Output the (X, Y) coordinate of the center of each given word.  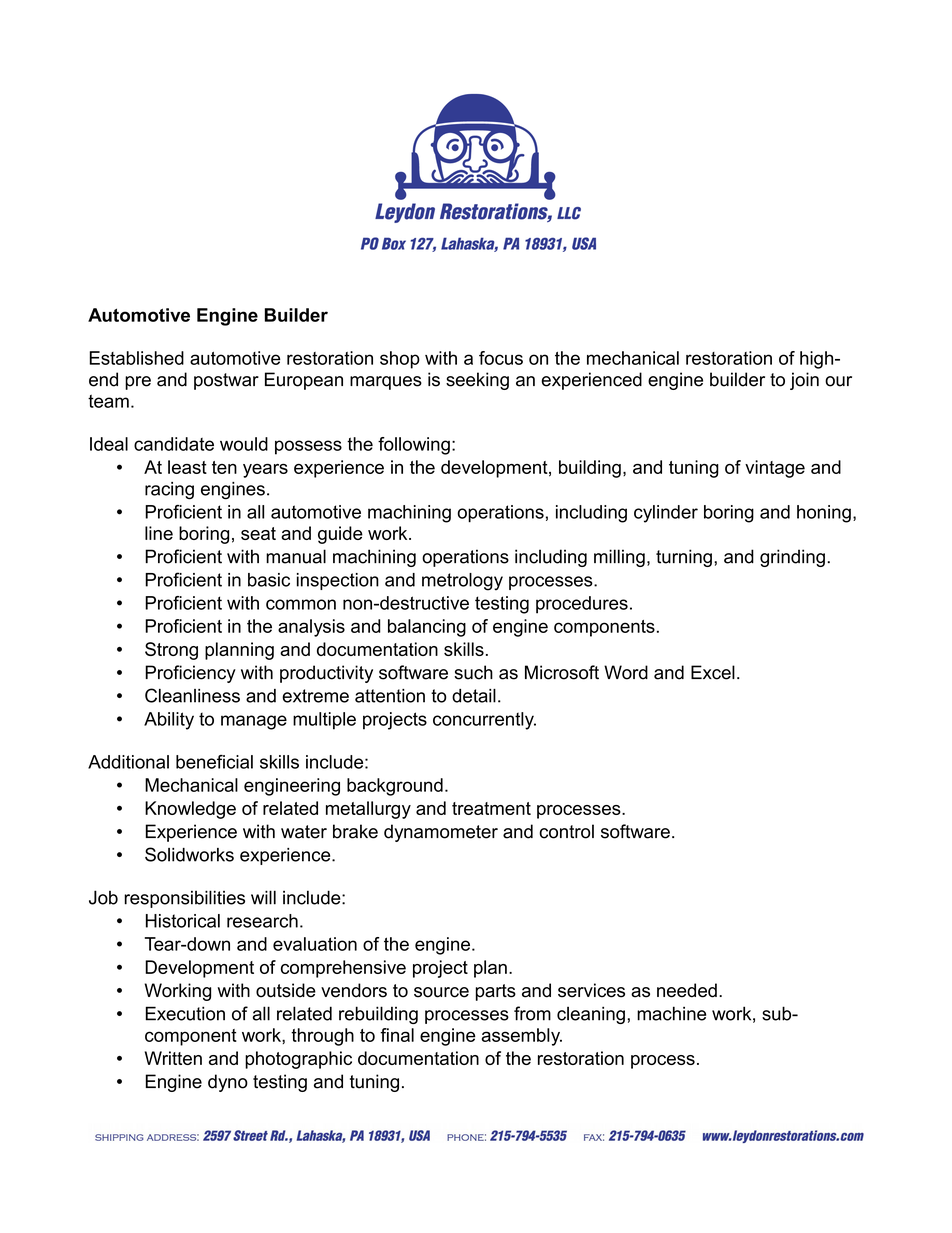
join (804, 381)
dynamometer (441, 833)
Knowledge (190, 810)
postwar (226, 381)
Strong (171, 651)
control (566, 831)
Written (173, 1058)
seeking (477, 381)
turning (684, 558)
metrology (462, 582)
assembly (522, 1037)
